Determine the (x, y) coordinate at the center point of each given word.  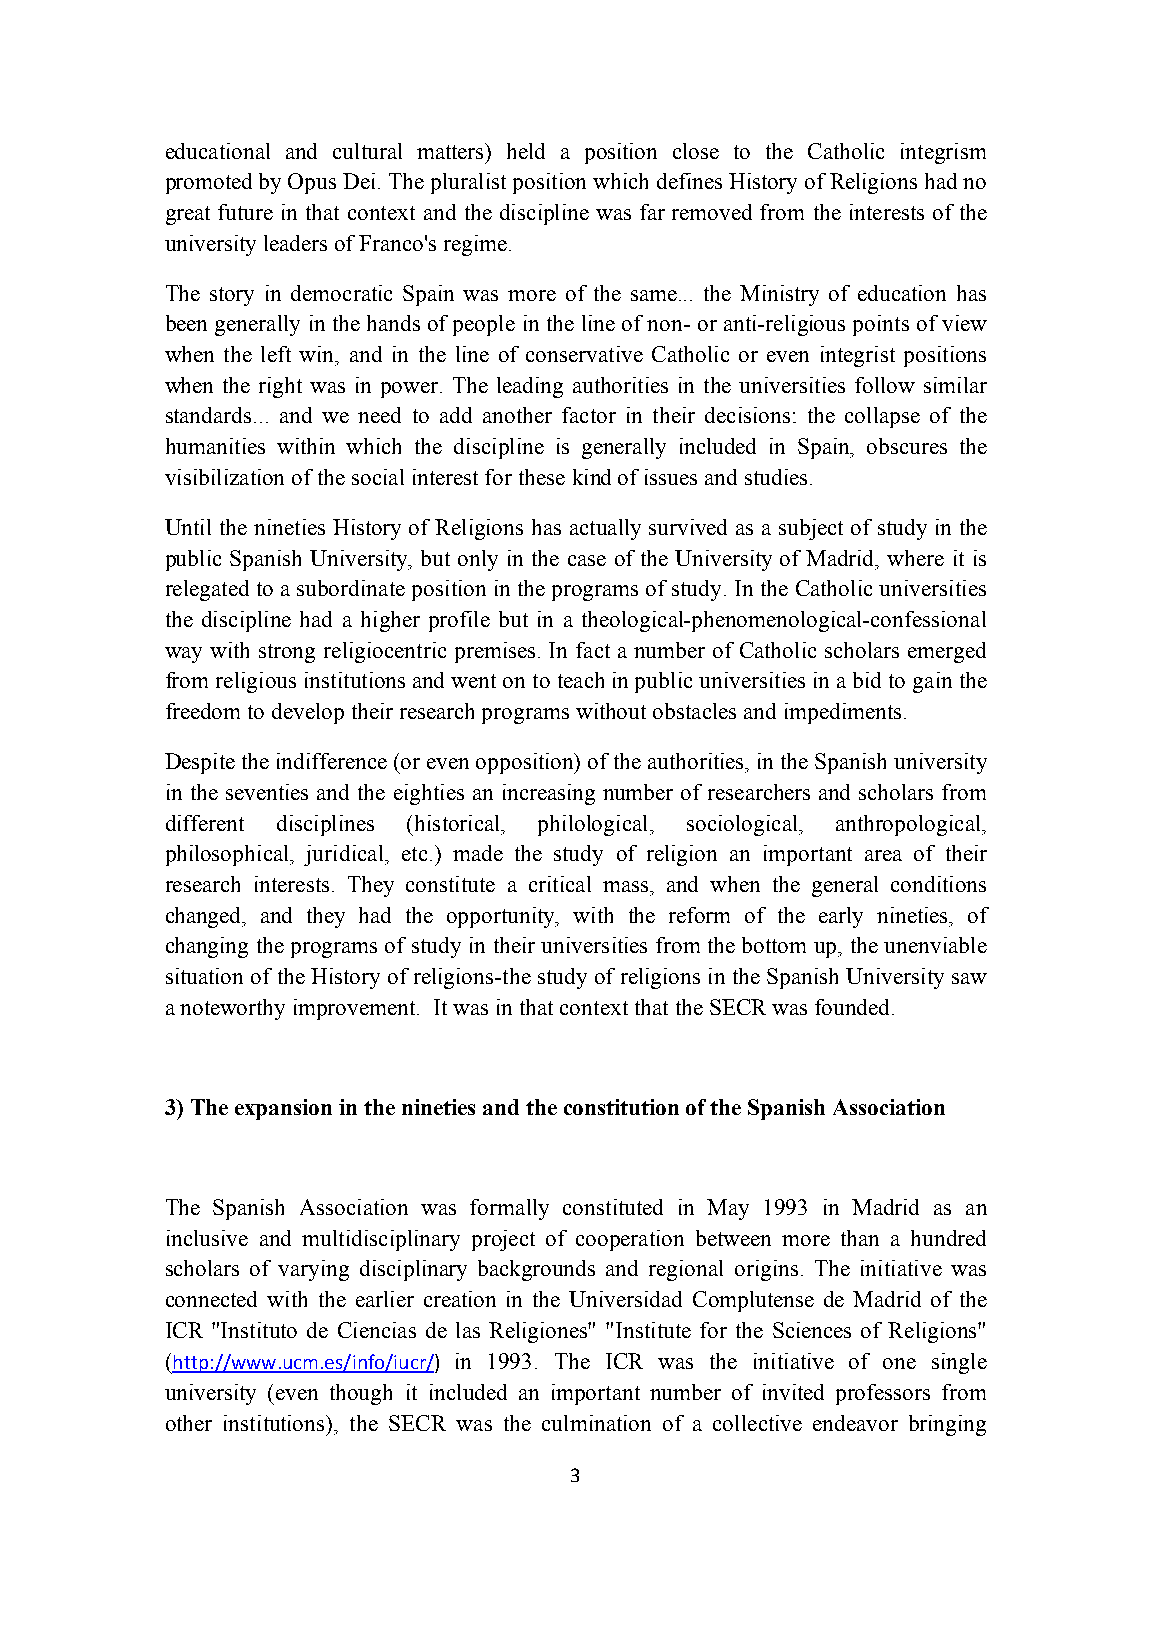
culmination (596, 1423)
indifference (332, 761)
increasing (549, 794)
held (526, 151)
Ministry (779, 295)
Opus (312, 183)
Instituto (259, 1330)
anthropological (909, 825)
